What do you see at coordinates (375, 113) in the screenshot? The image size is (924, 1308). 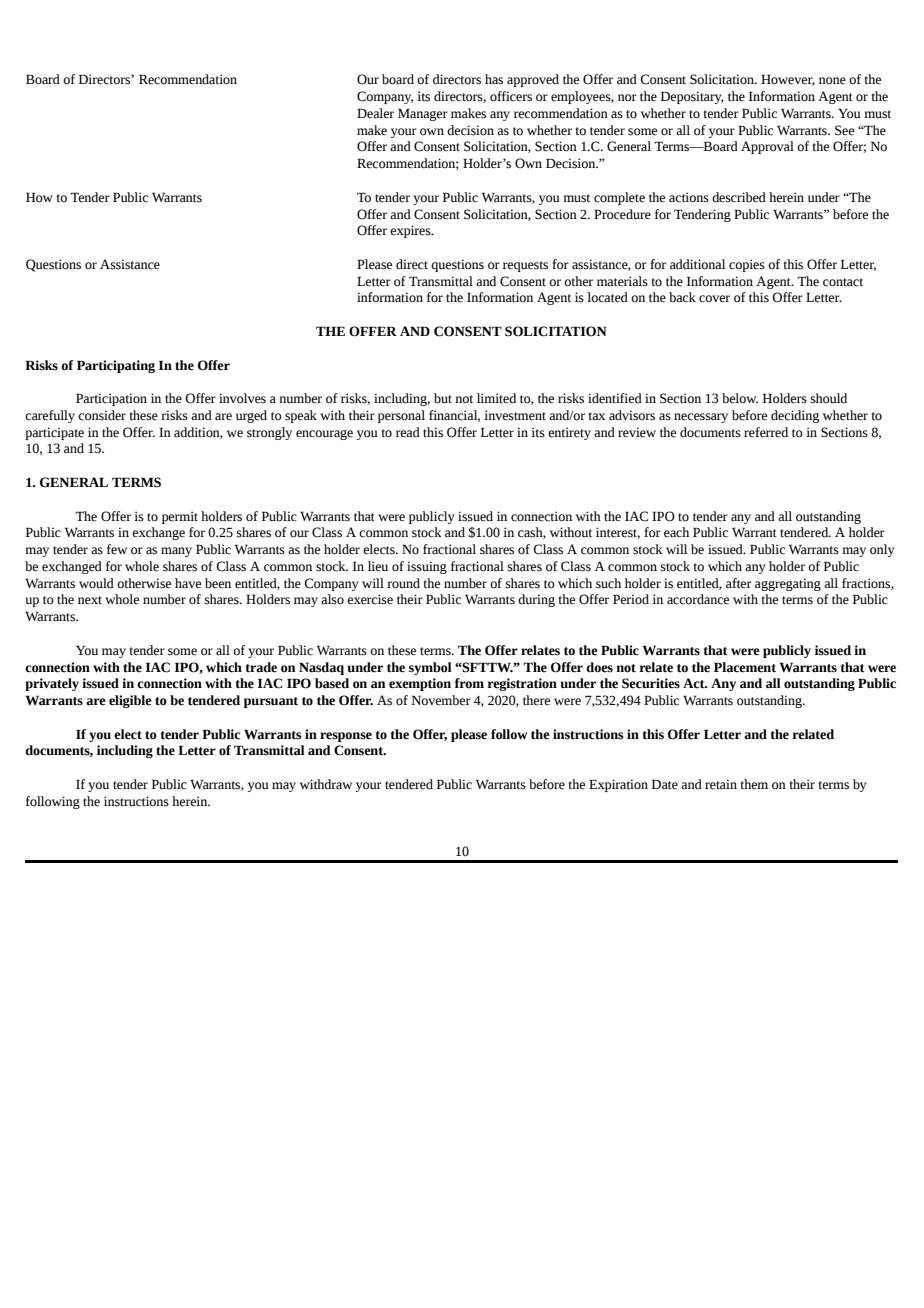 I see `Dealer` at bounding box center [375, 113].
